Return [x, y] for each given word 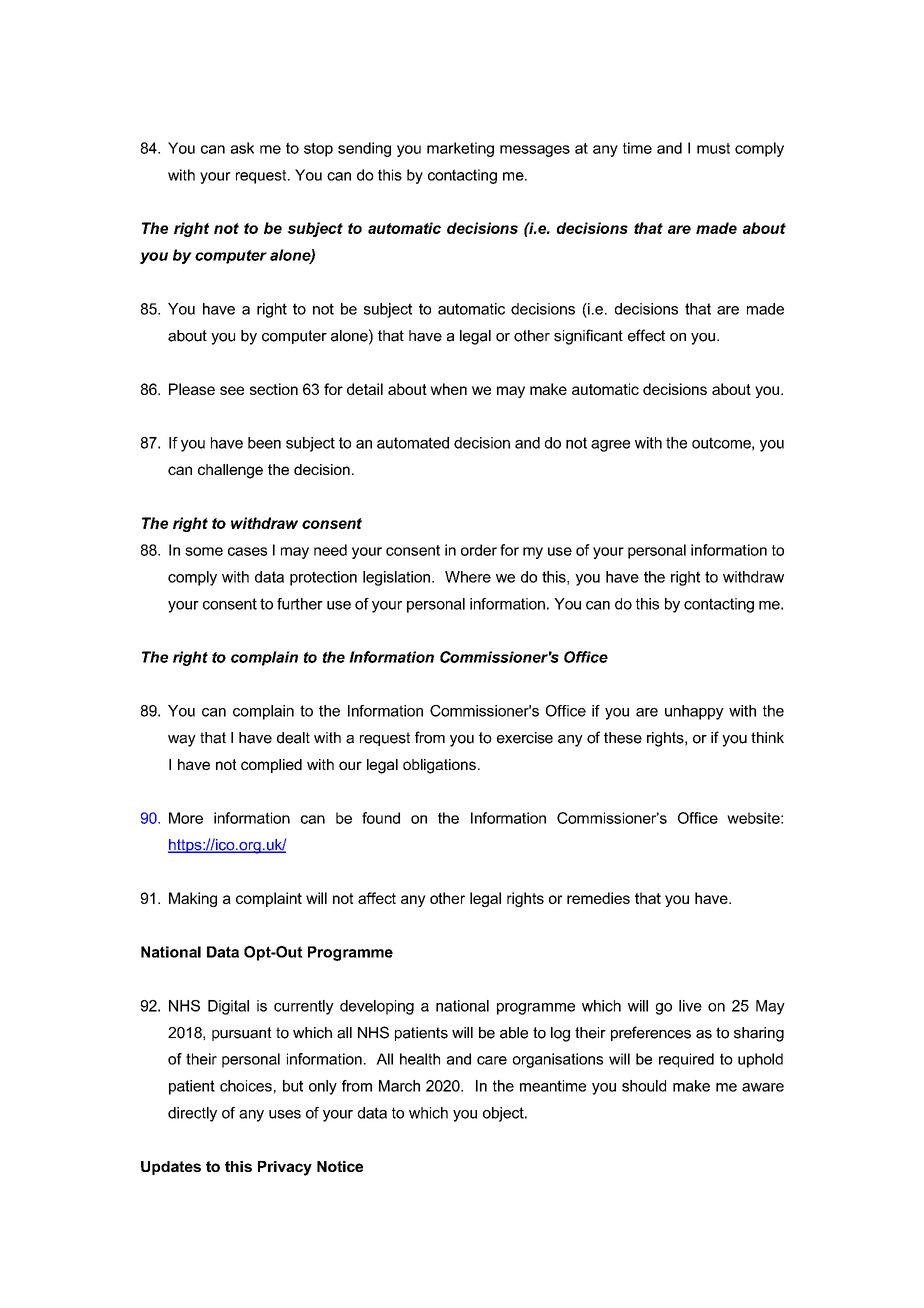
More [186, 818]
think [767, 737]
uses [285, 1114]
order [479, 550]
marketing [460, 149]
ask [242, 148]
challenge [230, 471]
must [713, 148]
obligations [439, 766]
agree [610, 446]
